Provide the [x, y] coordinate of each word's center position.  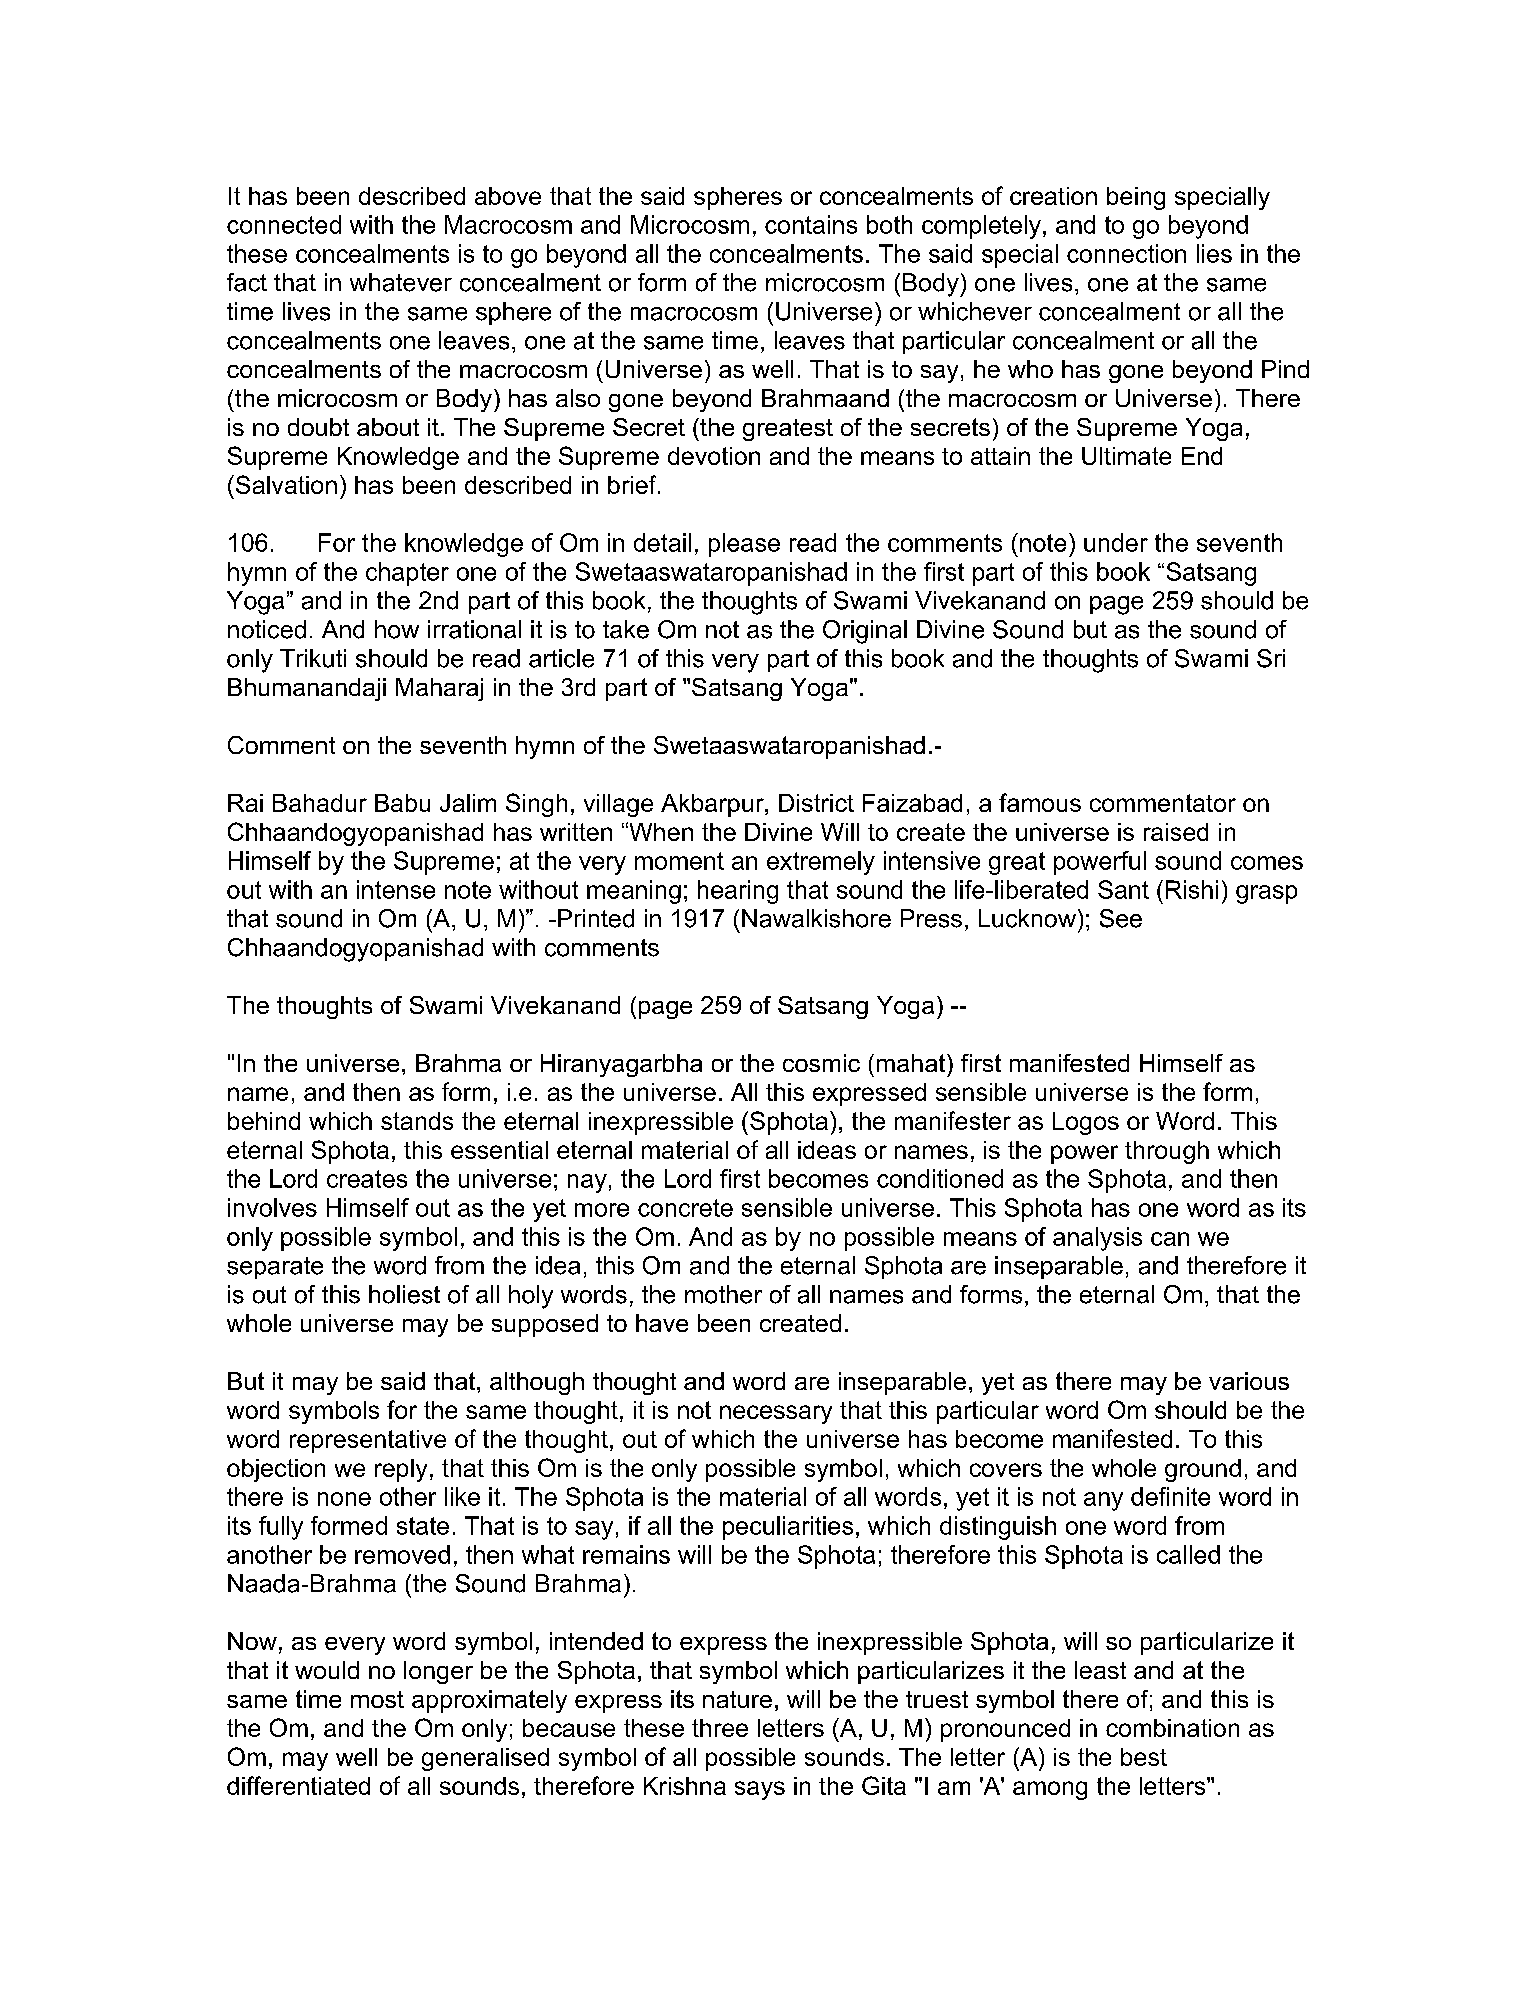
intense [396, 889]
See [1121, 918]
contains [811, 224]
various [1249, 1381]
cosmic [821, 1063]
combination [1172, 1728]
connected [284, 224]
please [744, 545]
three [720, 1728]
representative [368, 1441]
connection [1126, 253]
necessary [776, 1414]
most [377, 1699]
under [1116, 542]
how [397, 629]
